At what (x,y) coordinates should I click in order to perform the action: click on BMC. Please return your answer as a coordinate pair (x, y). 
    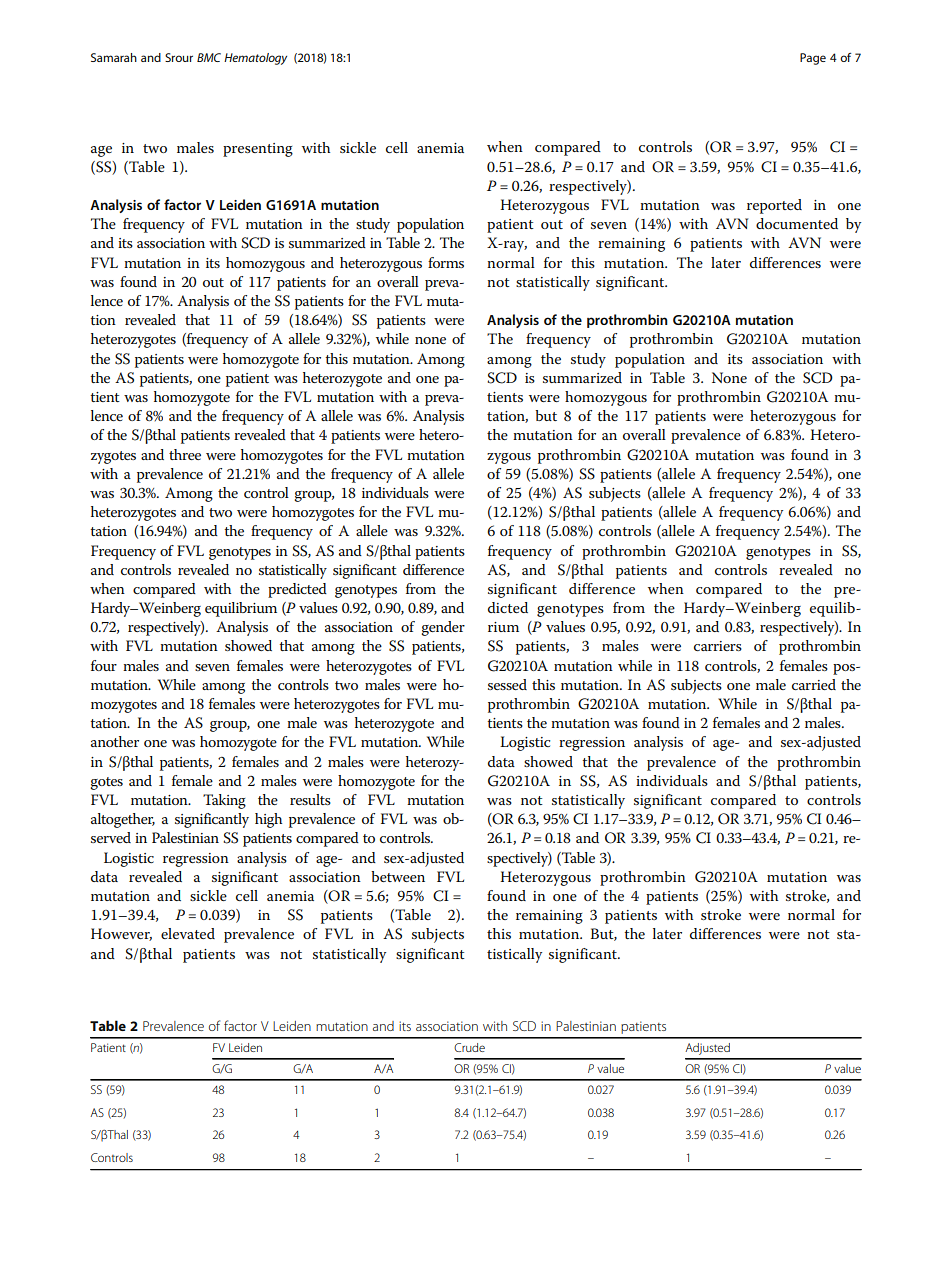
    Looking at the image, I should click on (209, 57).
